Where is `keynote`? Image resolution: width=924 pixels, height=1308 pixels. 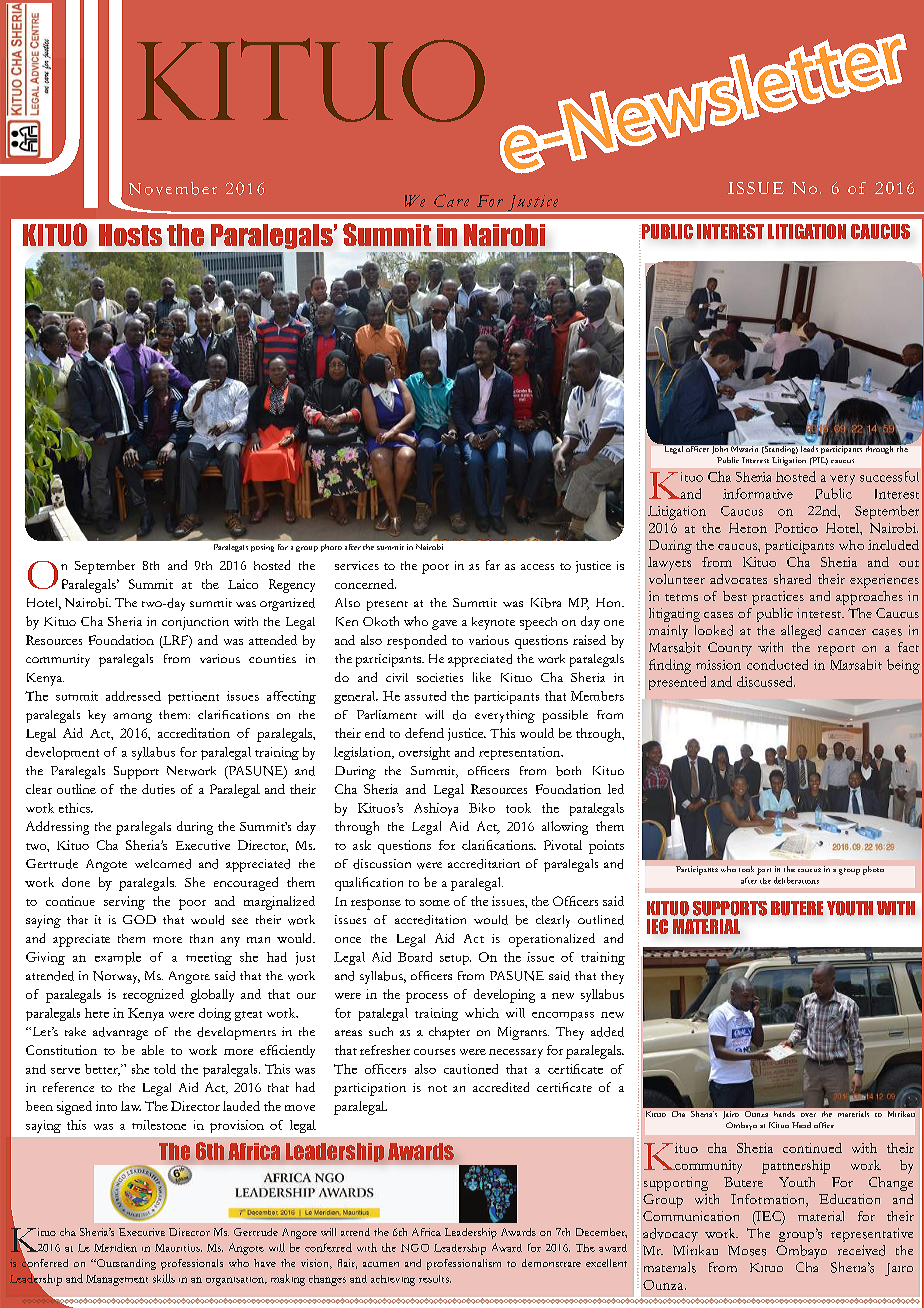 keynote is located at coordinates (493, 623).
